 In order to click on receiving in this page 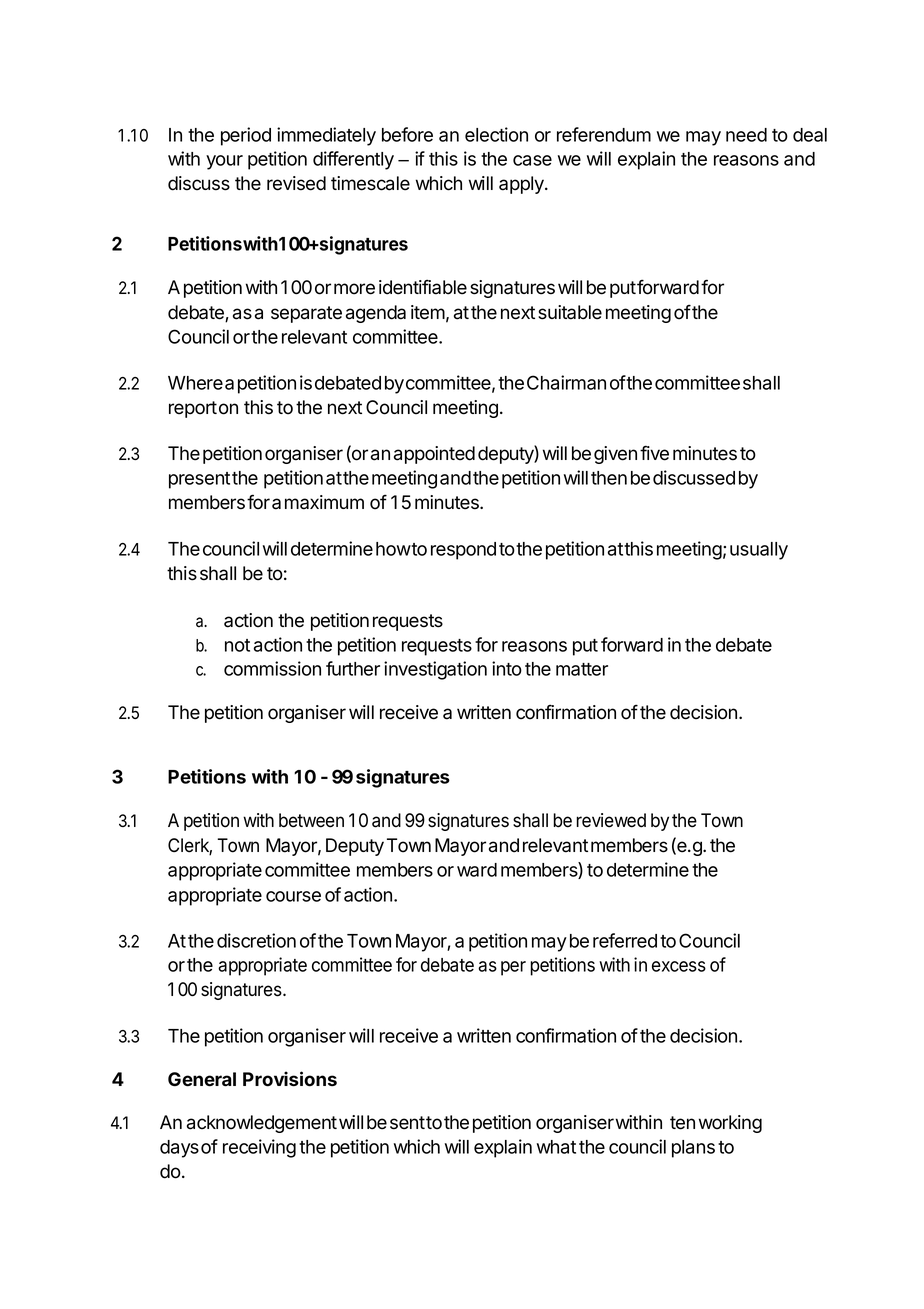, I will do `click(259, 1148)`.
